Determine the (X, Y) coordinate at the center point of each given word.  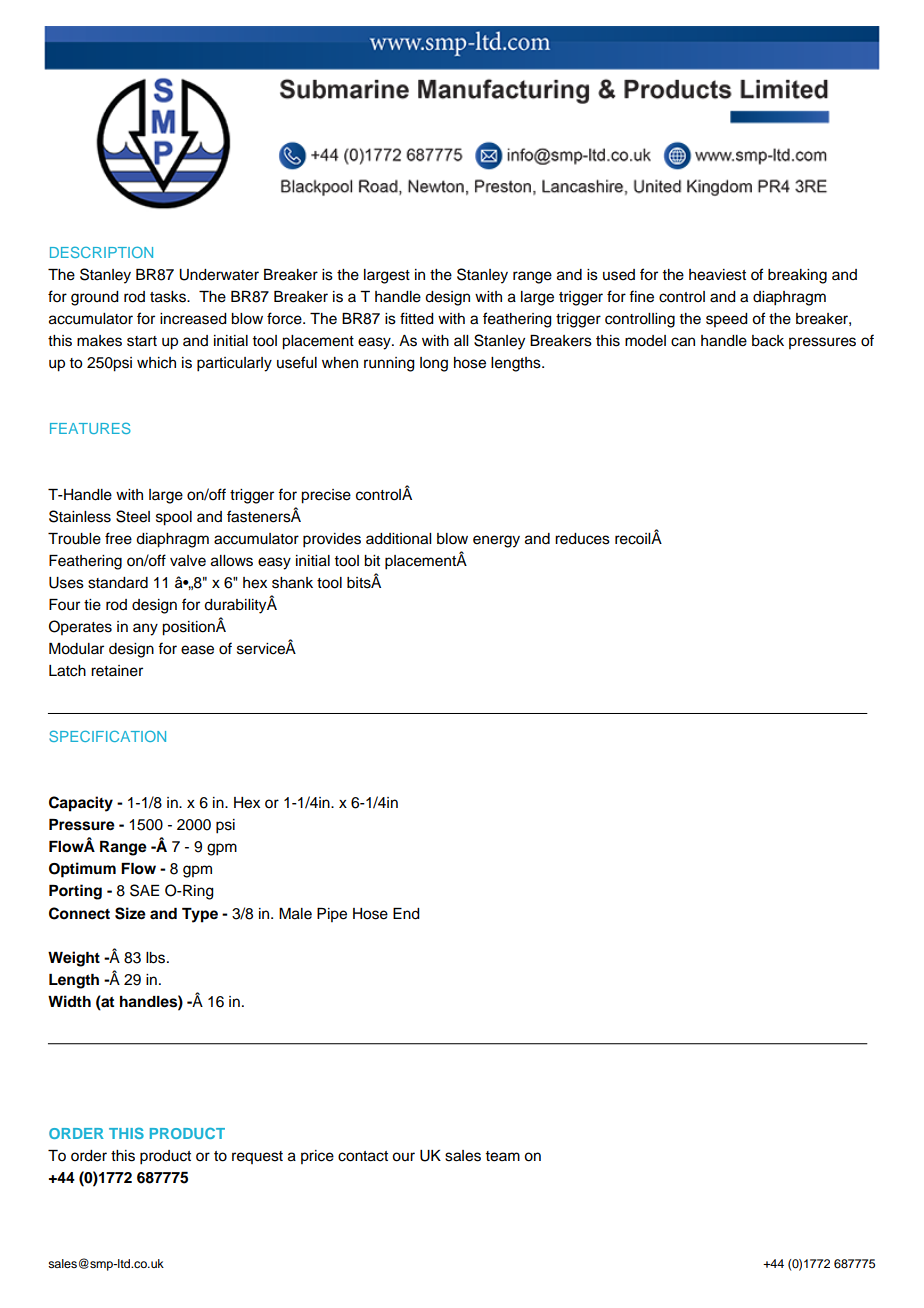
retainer (117, 671)
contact (363, 1156)
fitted (417, 318)
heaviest (717, 275)
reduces (582, 539)
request (257, 1157)
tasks (169, 297)
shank (292, 583)
